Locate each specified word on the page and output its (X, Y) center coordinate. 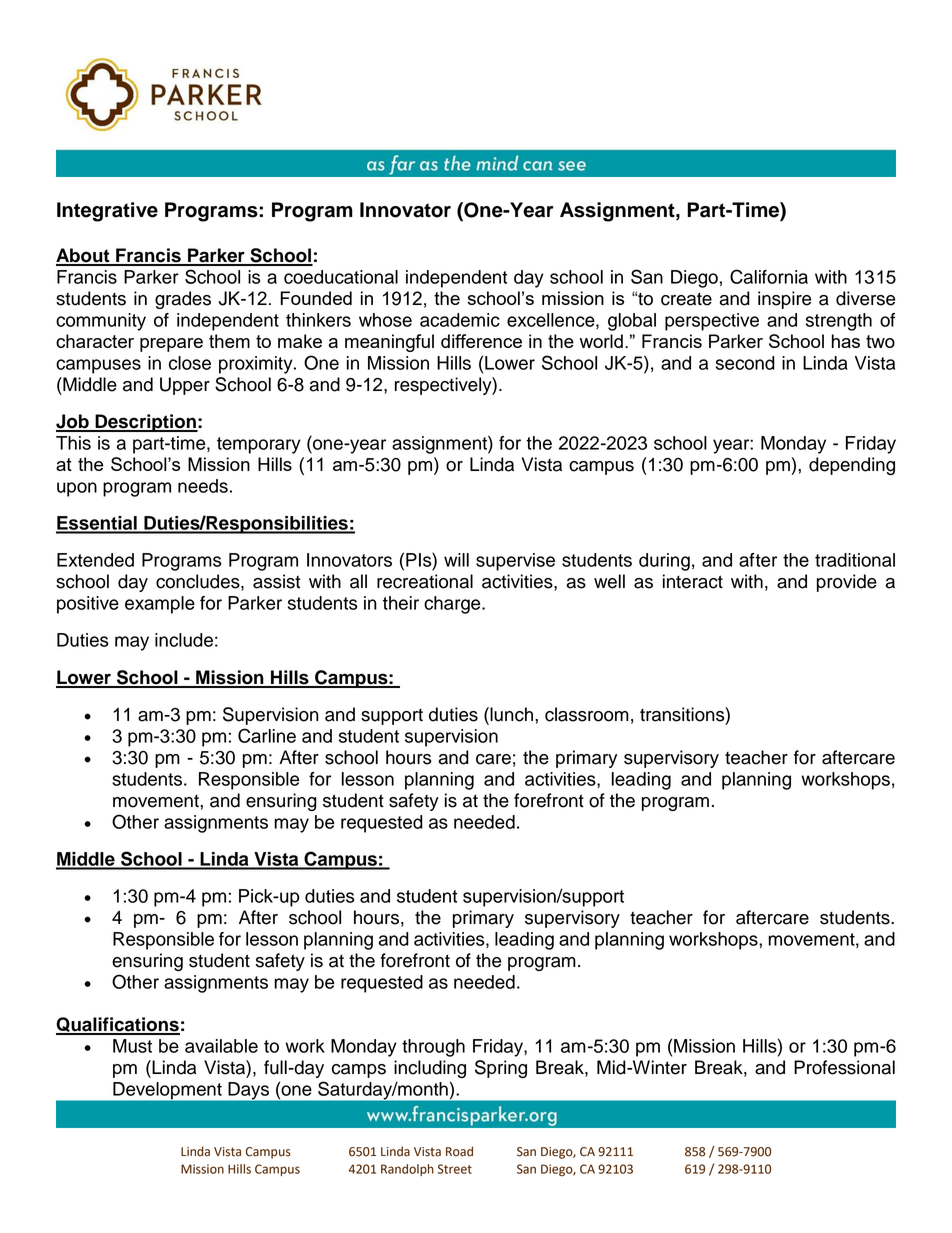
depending (852, 466)
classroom (587, 714)
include (184, 640)
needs (203, 486)
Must (132, 1046)
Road (459, 1151)
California (769, 276)
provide (847, 583)
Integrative (107, 212)
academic (460, 320)
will (456, 560)
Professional (844, 1067)
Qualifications (118, 1026)
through (433, 1048)
